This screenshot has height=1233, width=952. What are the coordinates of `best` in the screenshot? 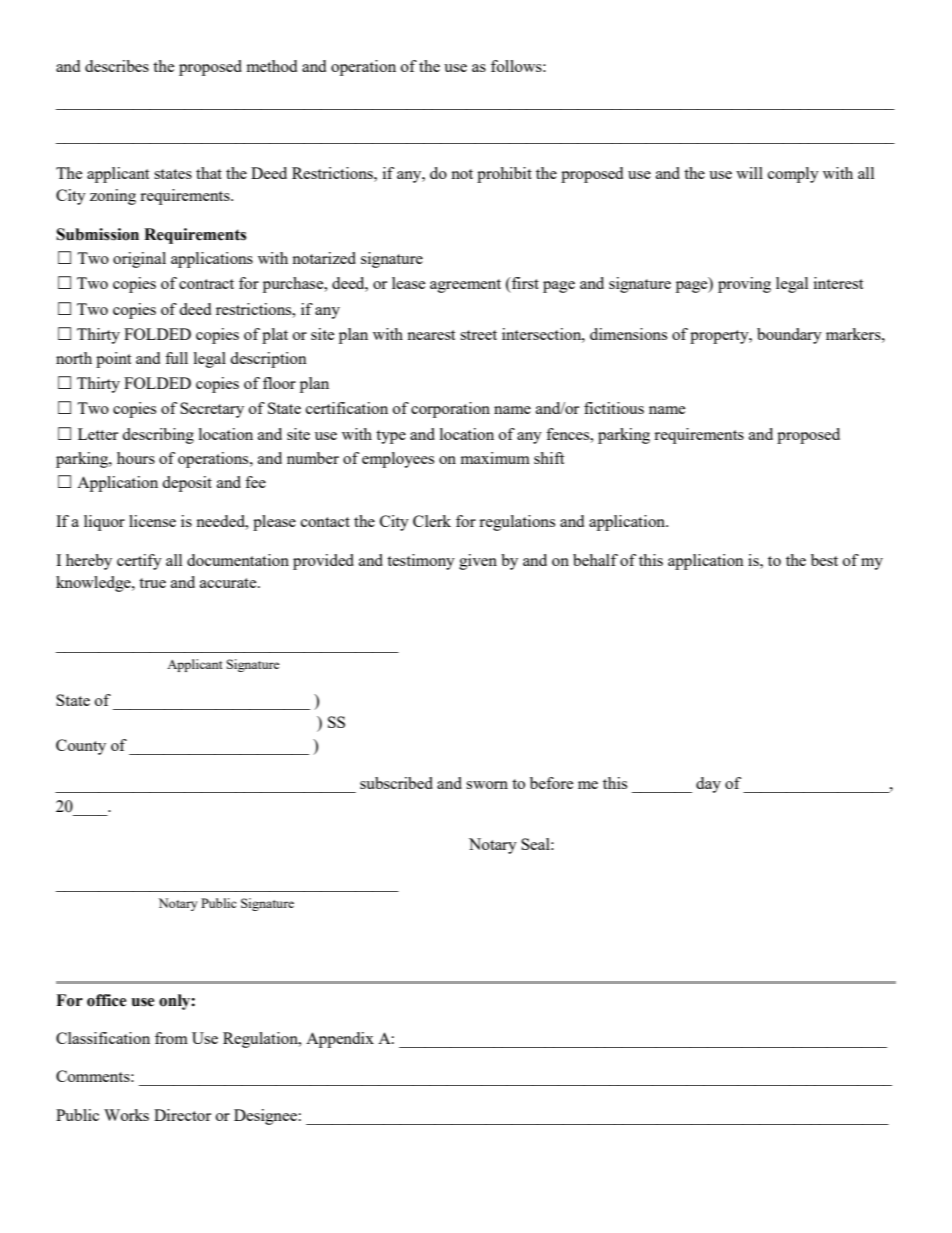 It's located at (824, 560).
